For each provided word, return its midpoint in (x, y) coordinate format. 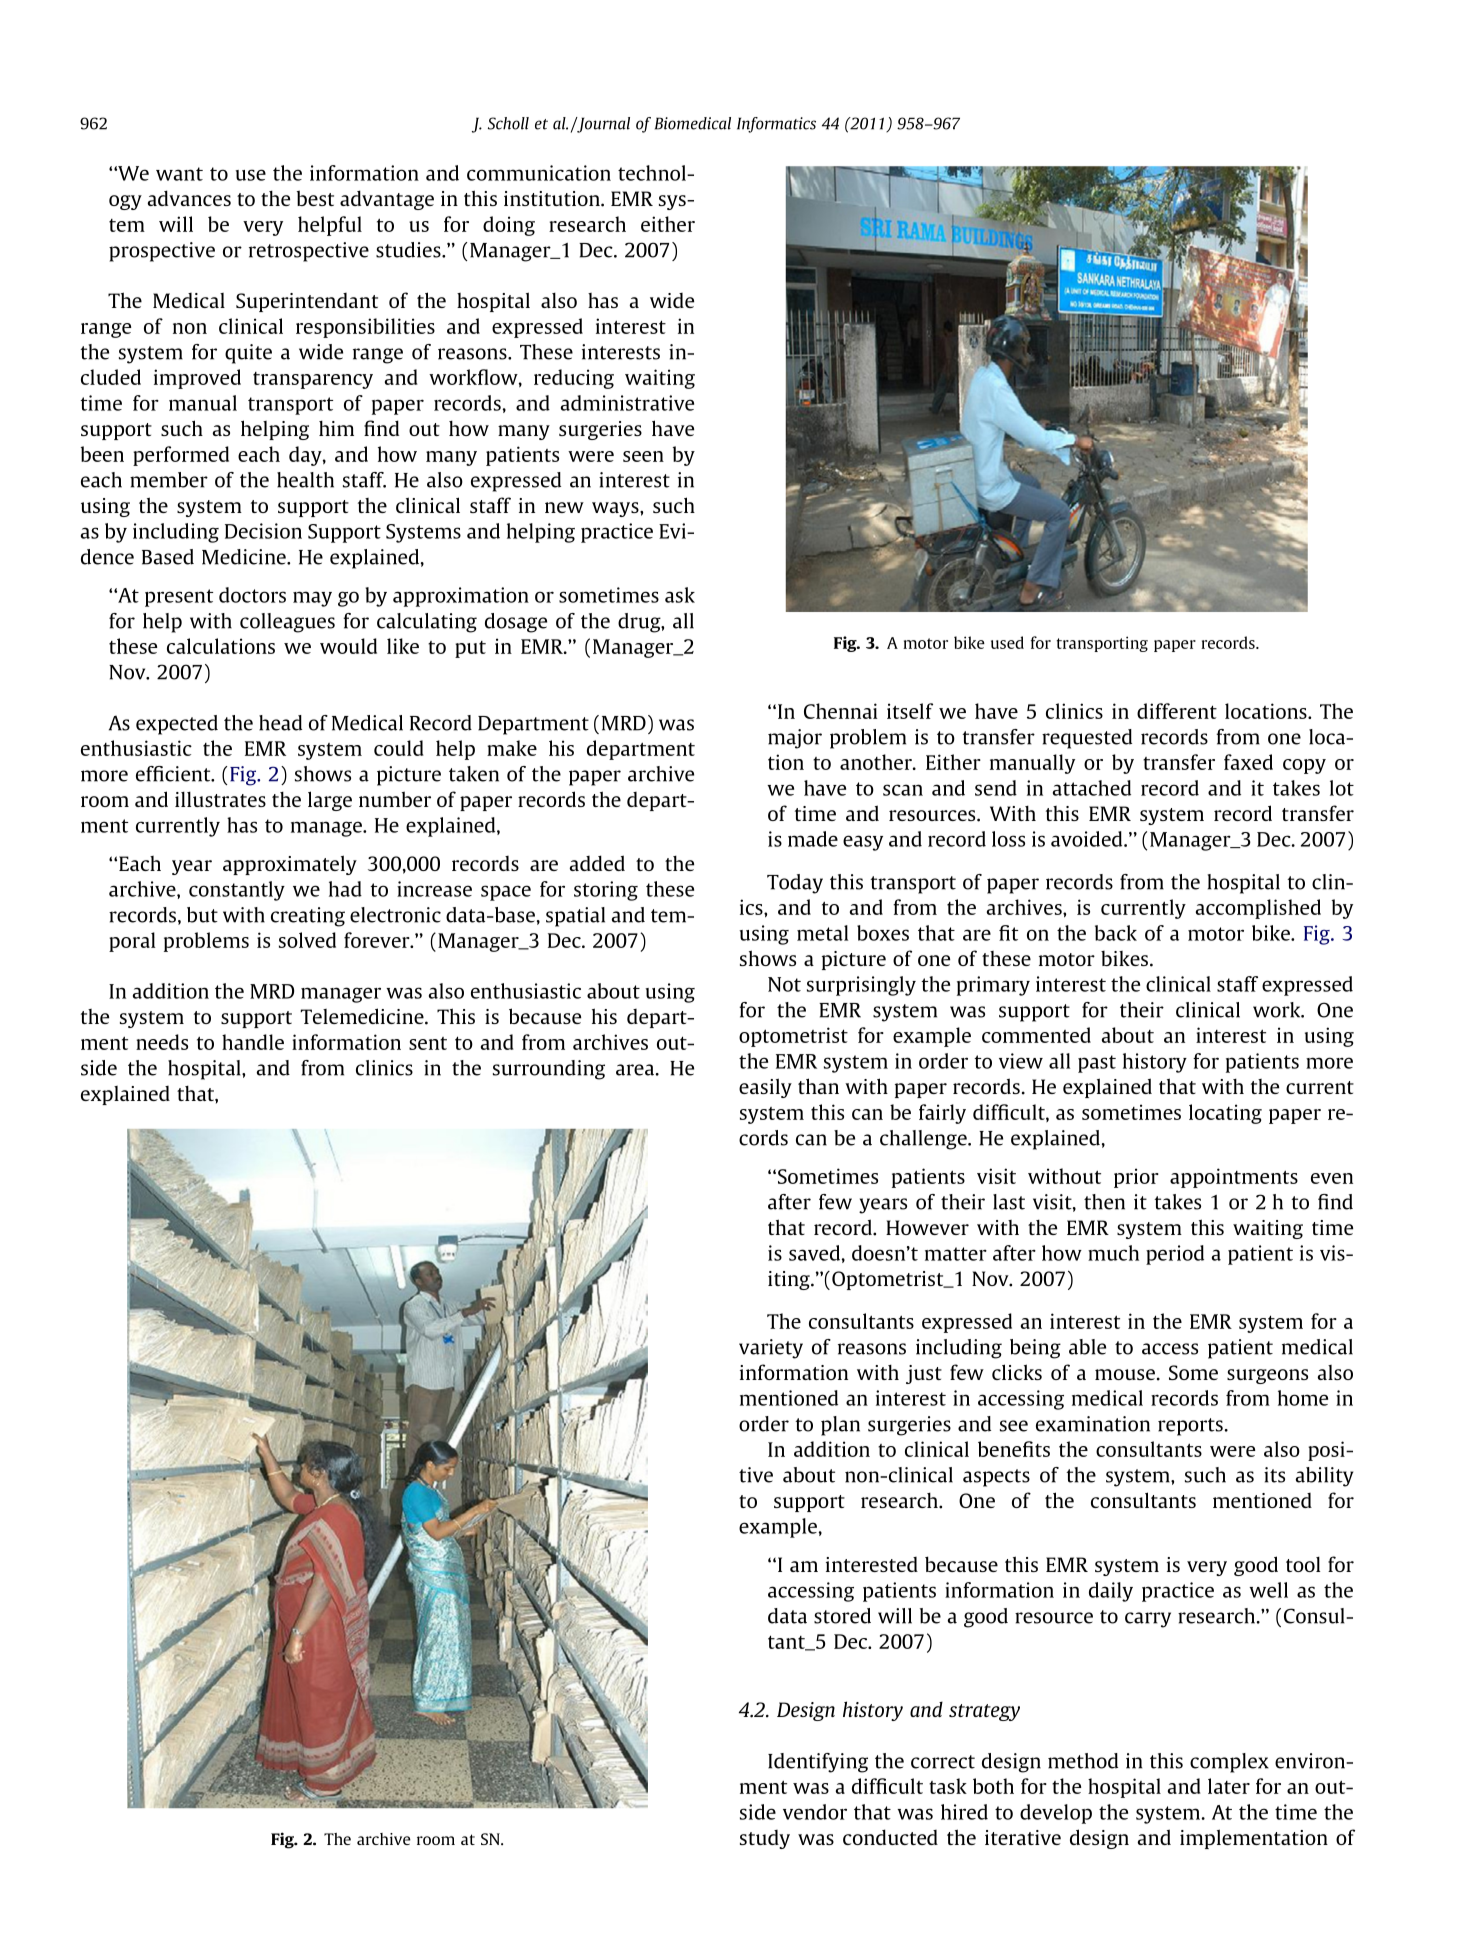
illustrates (220, 799)
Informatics (776, 125)
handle (253, 1042)
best (315, 198)
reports (1190, 1427)
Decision (263, 531)
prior (1136, 1178)
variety (771, 1349)
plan (840, 1426)
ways (616, 509)
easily (765, 1088)
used (1007, 642)
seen (643, 456)
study (765, 1839)
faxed (1248, 762)
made (813, 839)
